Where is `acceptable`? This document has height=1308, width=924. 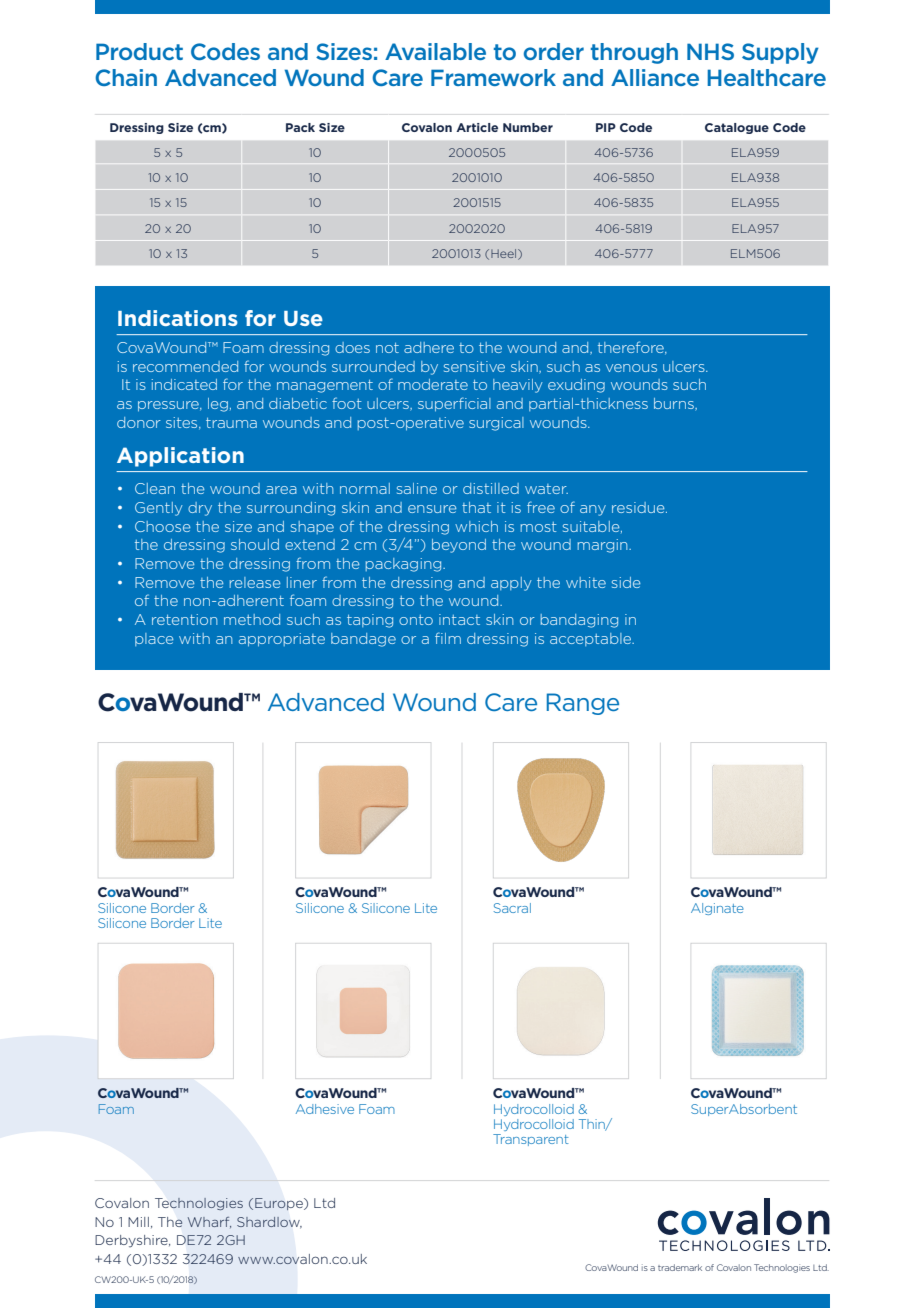
acceptable is located at coordinates (592, 639).
